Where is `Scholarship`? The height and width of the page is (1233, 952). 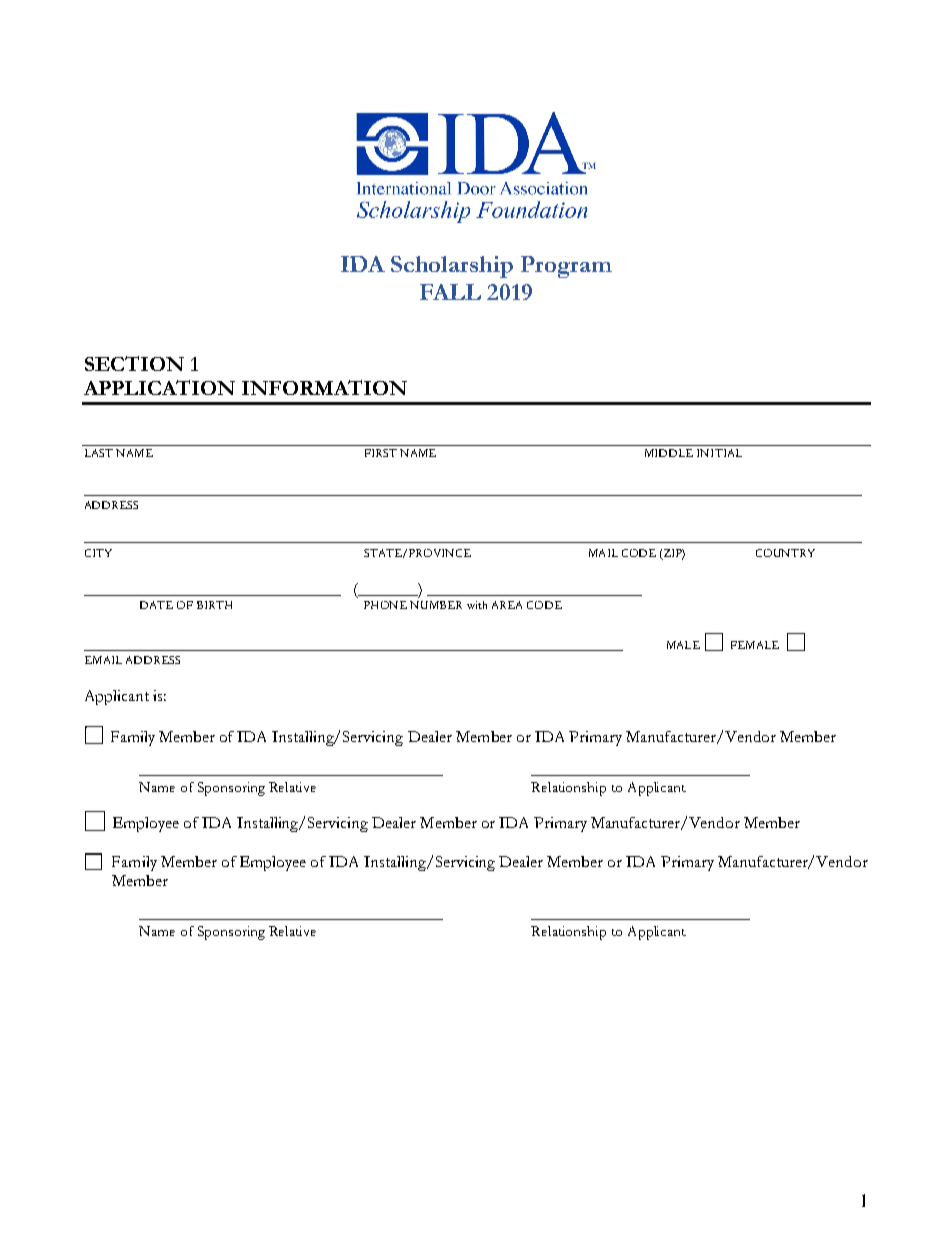 Scholarship is located at coordinates (452, 267).
